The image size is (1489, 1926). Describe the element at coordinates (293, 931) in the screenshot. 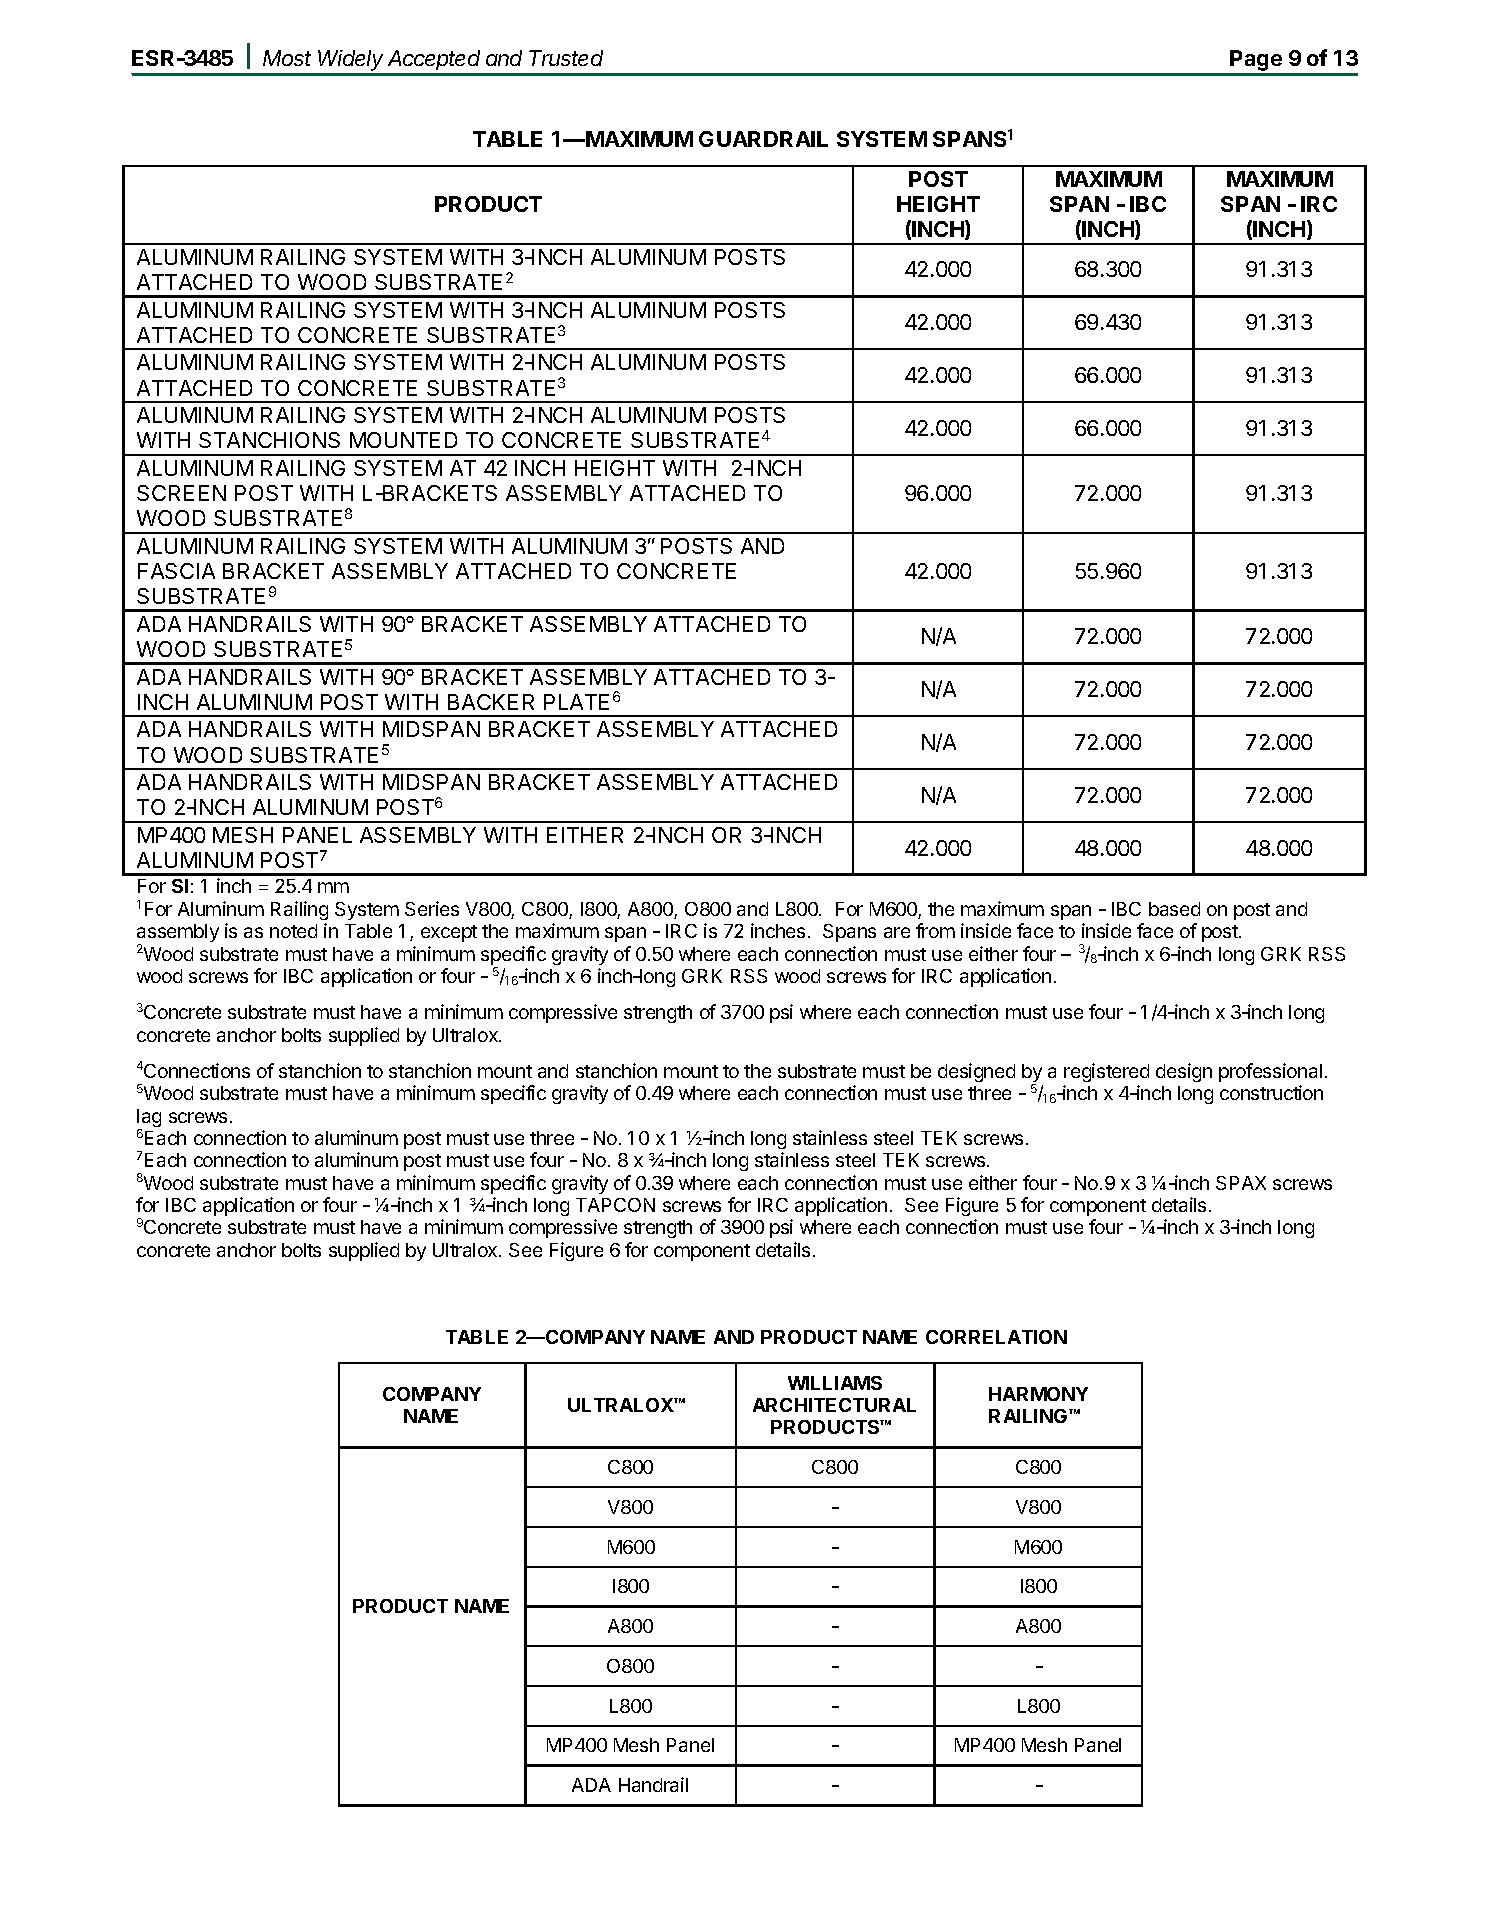

I see `noted` at that location.
